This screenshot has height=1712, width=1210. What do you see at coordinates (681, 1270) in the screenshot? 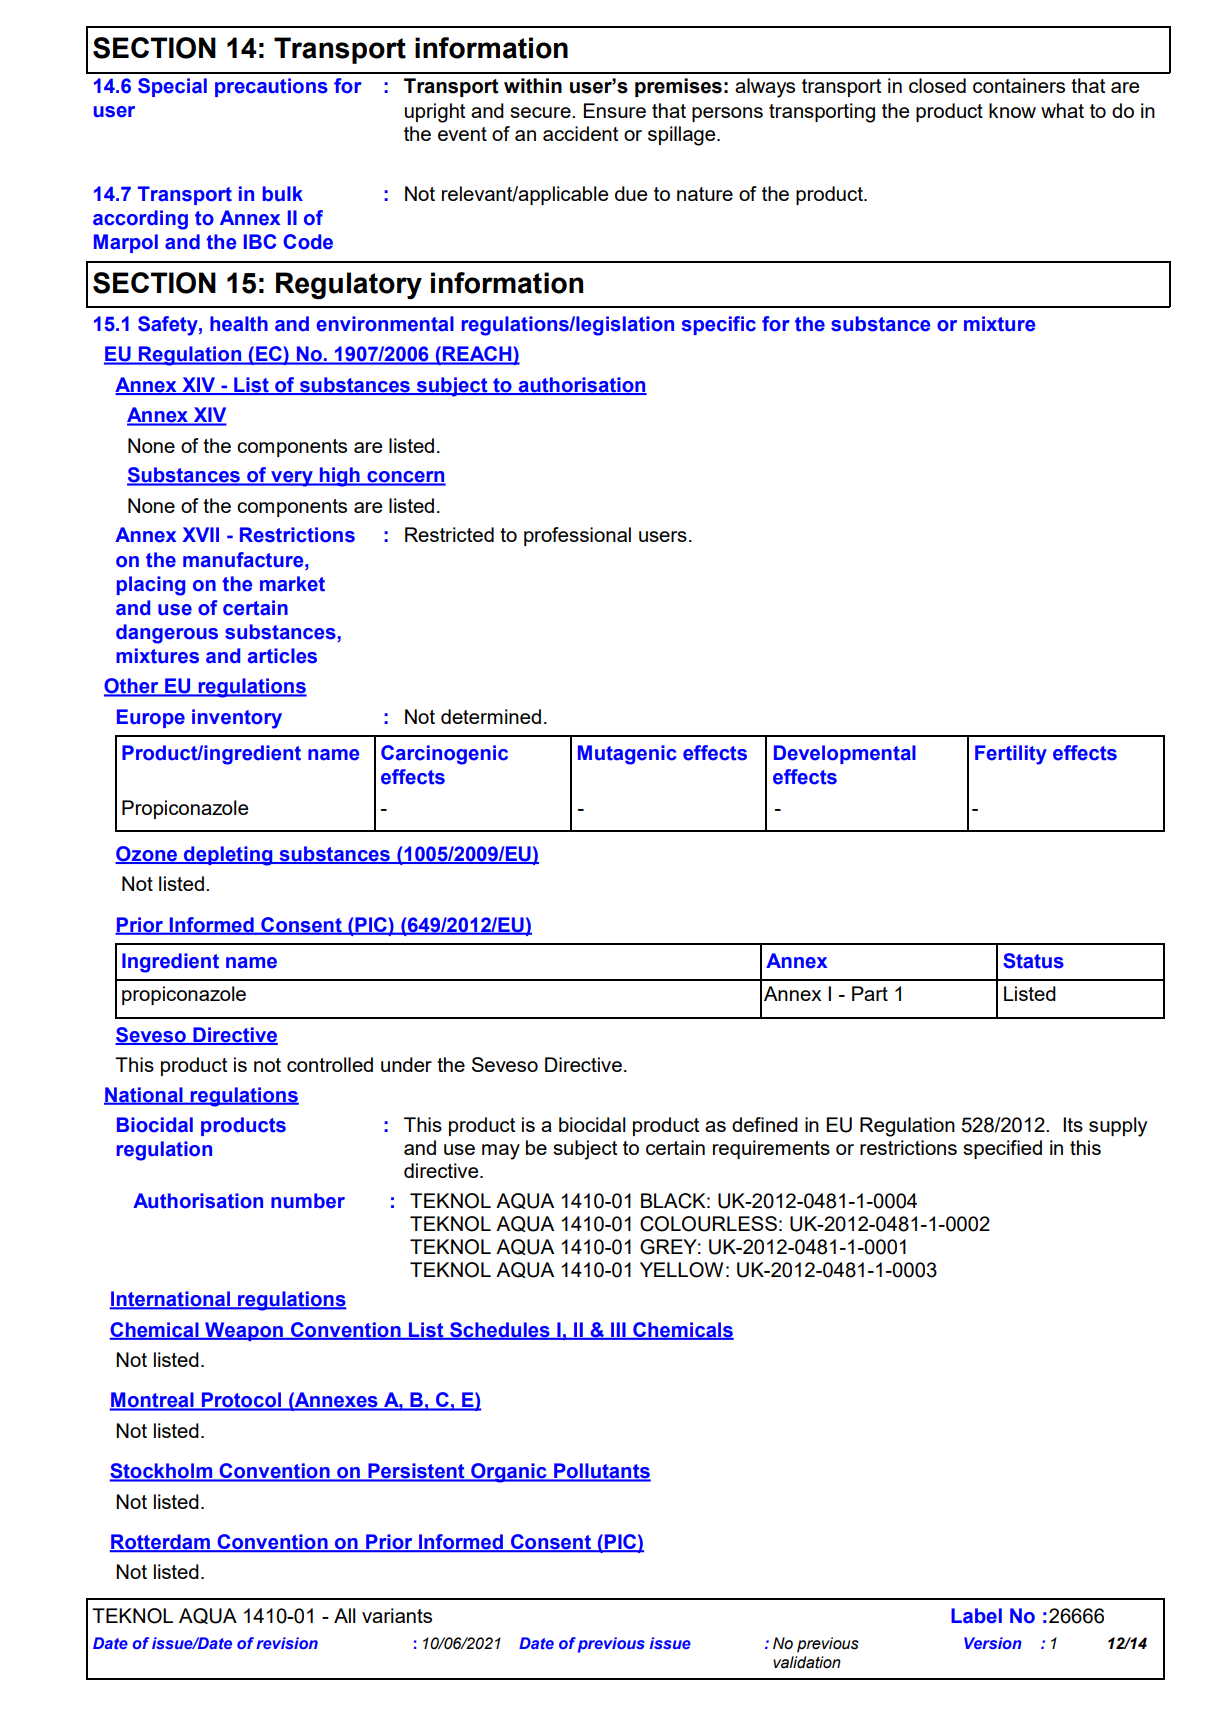
I see `YELLOW` at bounding box center [681, 1270].
